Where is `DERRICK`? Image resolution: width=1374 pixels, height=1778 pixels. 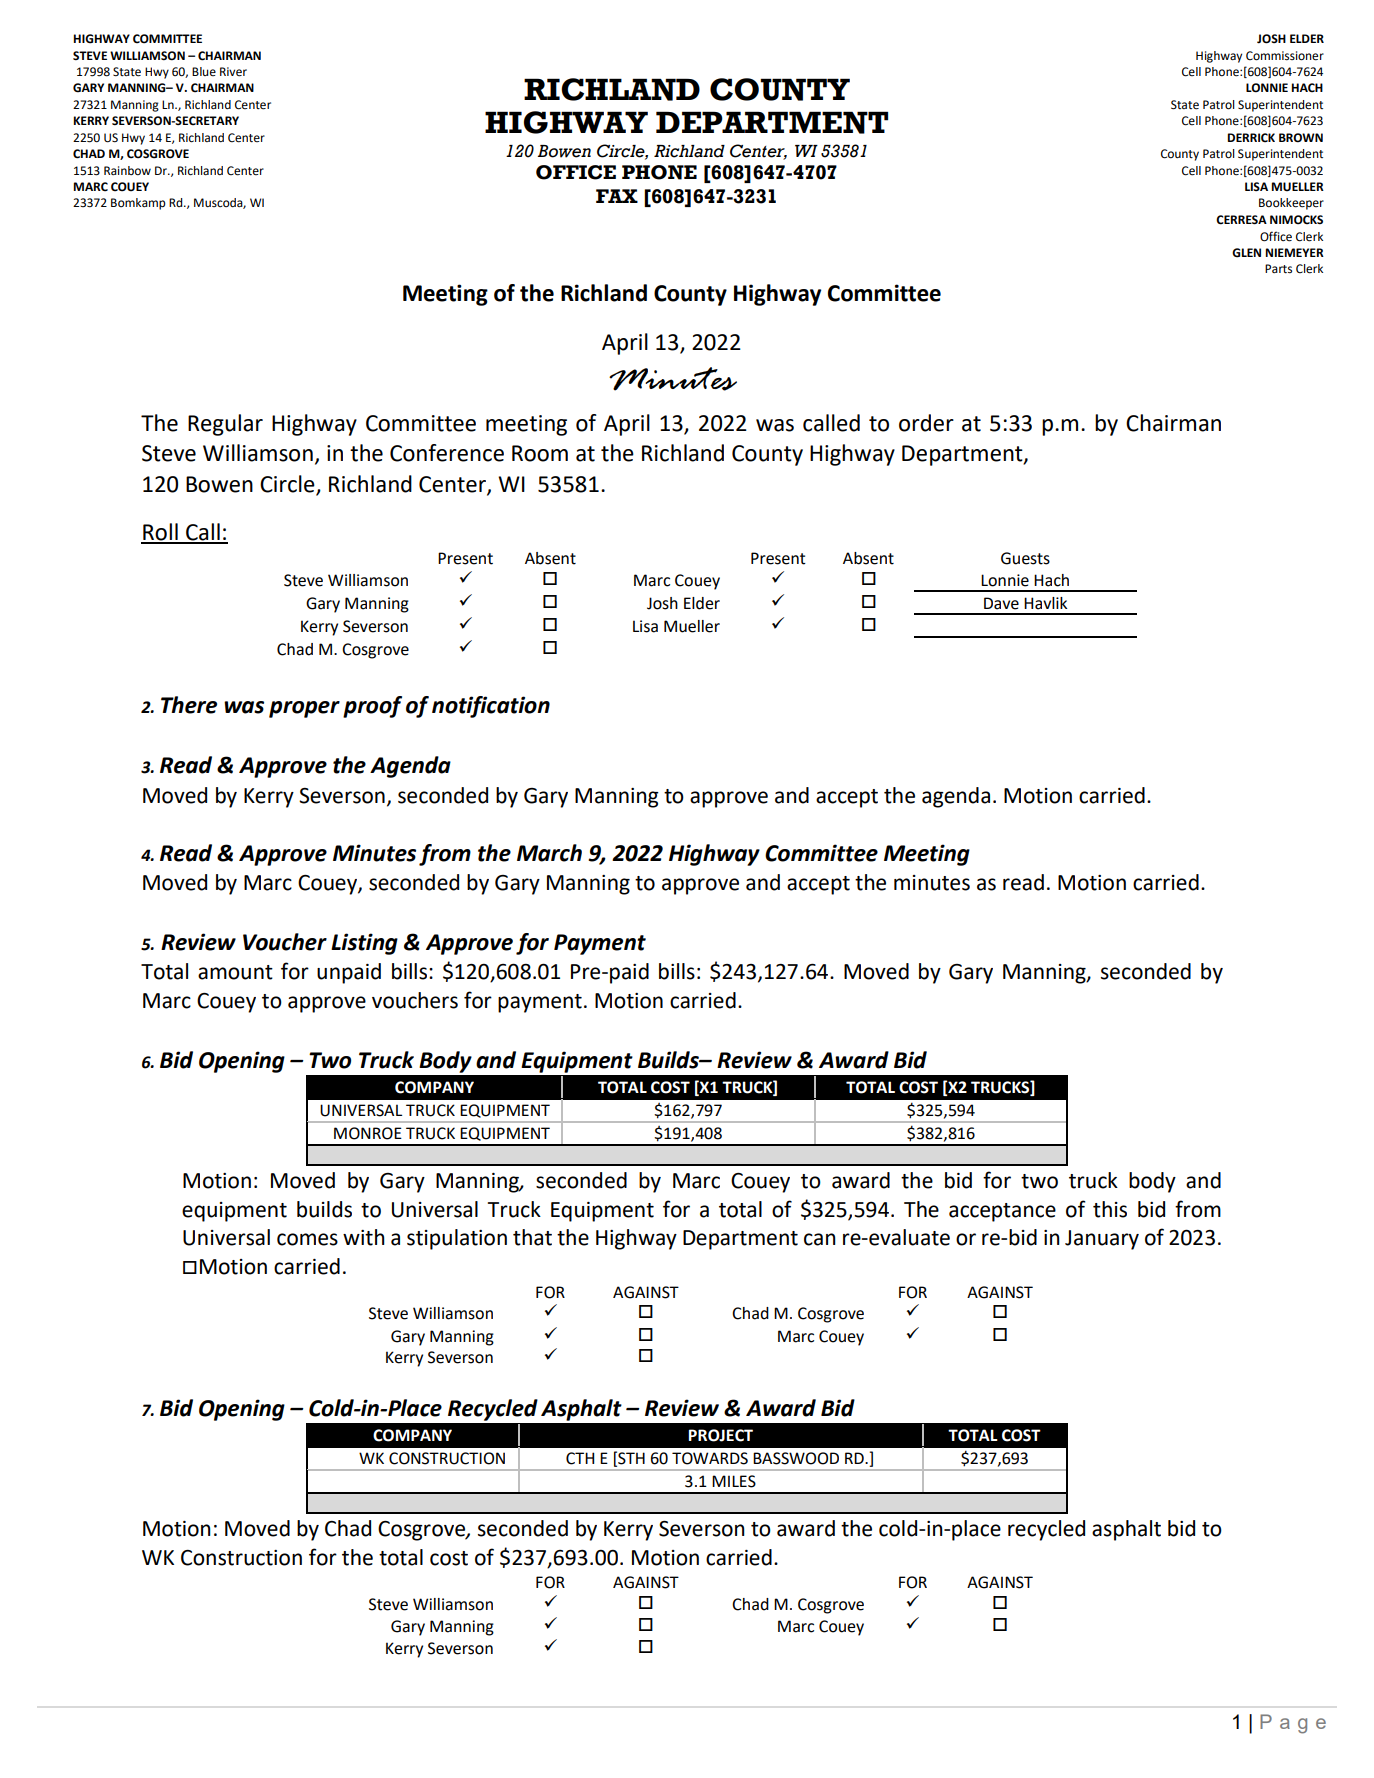
DERRICK is located at coordinates (1251, 138).
